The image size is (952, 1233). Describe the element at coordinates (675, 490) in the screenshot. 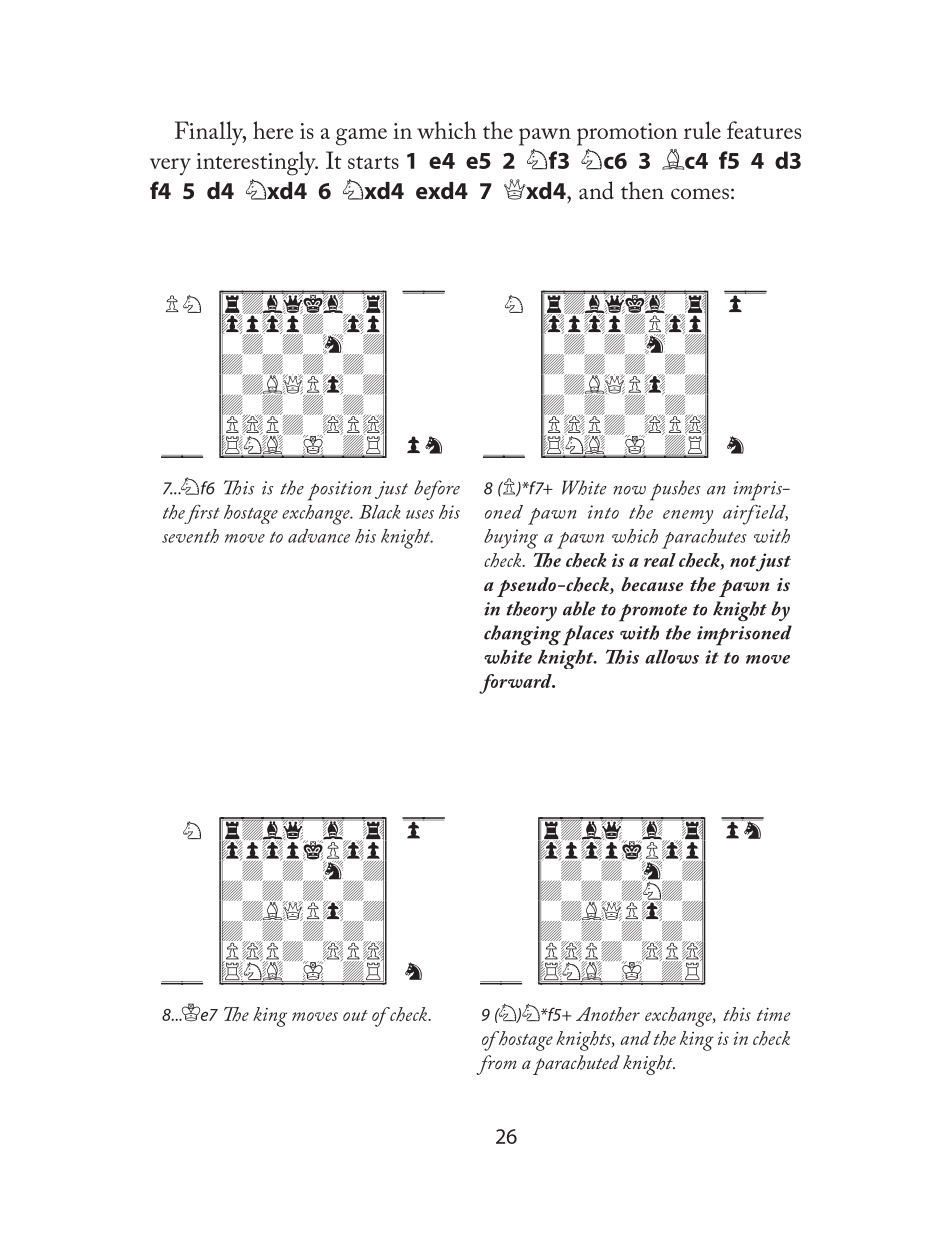

I see `pushes` at that location.
